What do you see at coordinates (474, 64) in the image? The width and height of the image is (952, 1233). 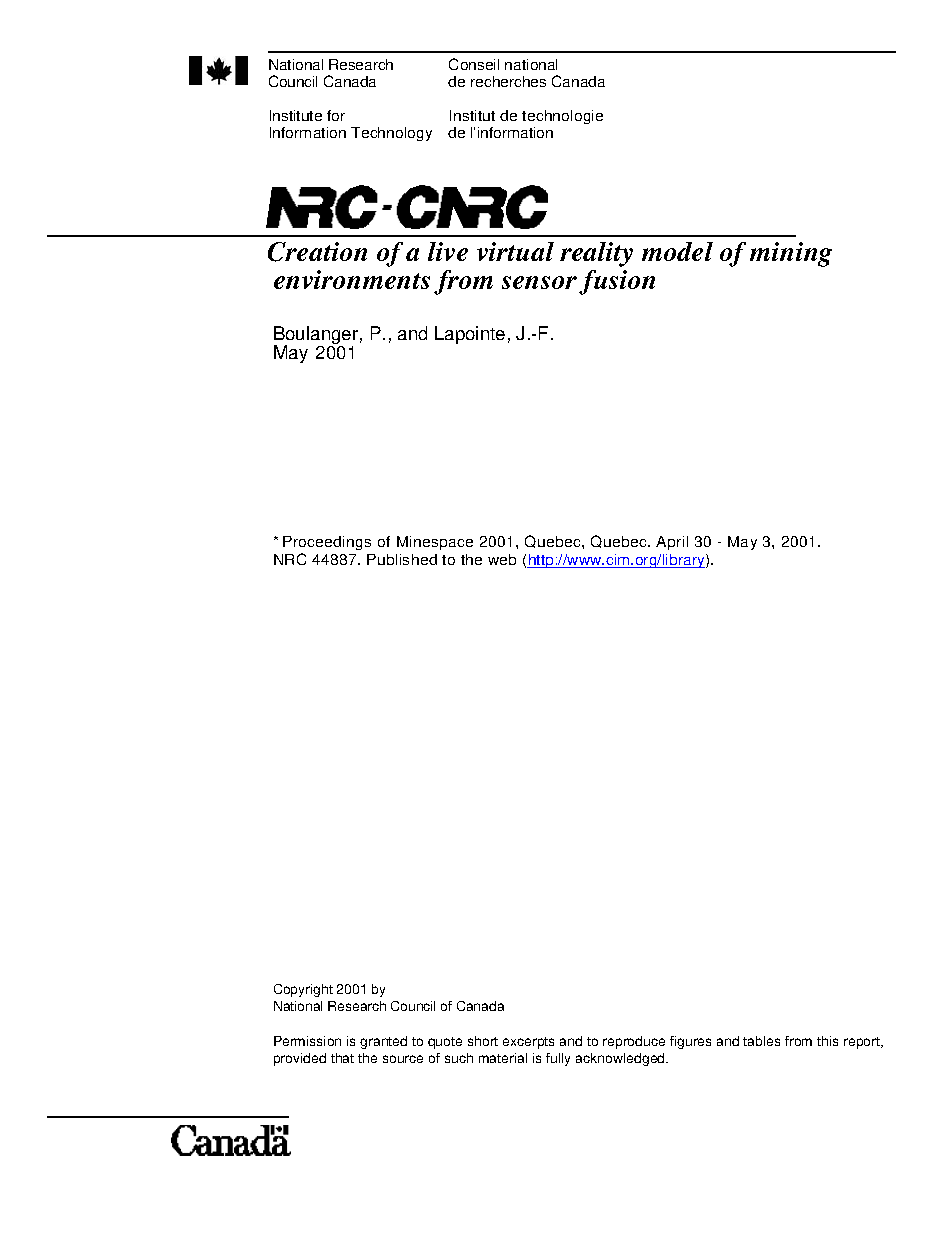 I see `Conseil` at bounding box center [474, 64].
